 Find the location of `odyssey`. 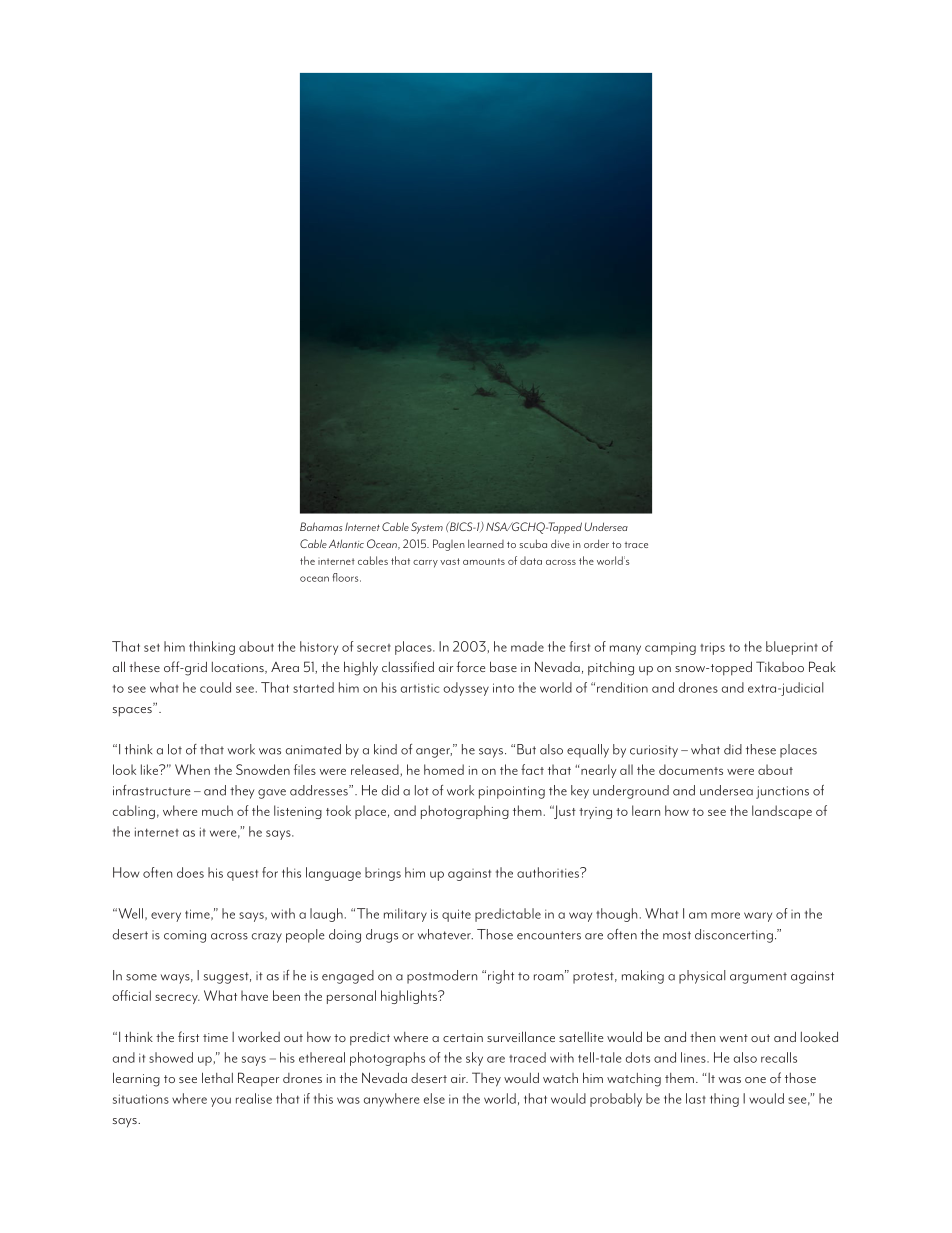

odyssey is located at coordinates (466, 689).
